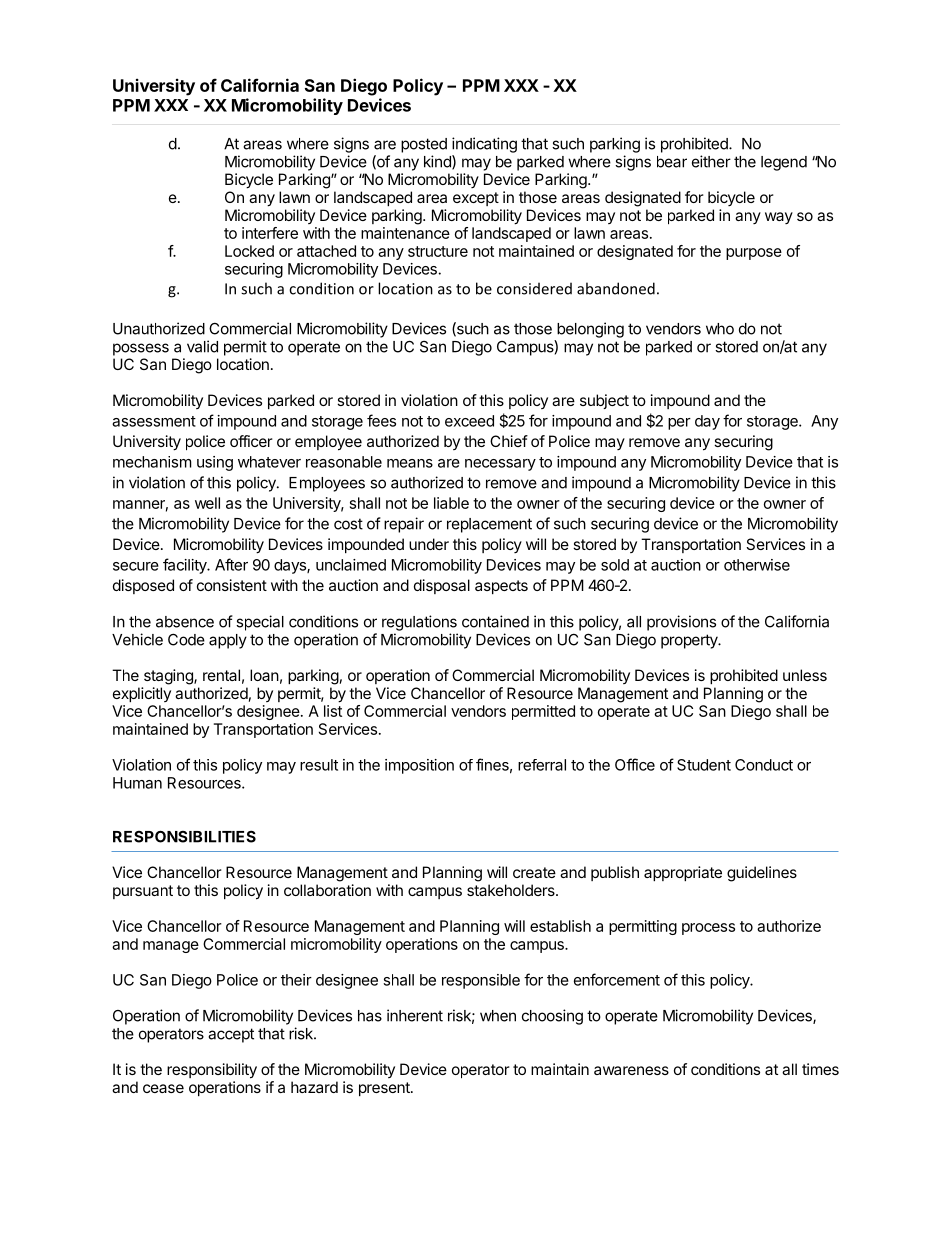 This image has height=1233, width=952. Describe the element at coordinates (212, 1071) in the image. I see `responsibility` at that location.
